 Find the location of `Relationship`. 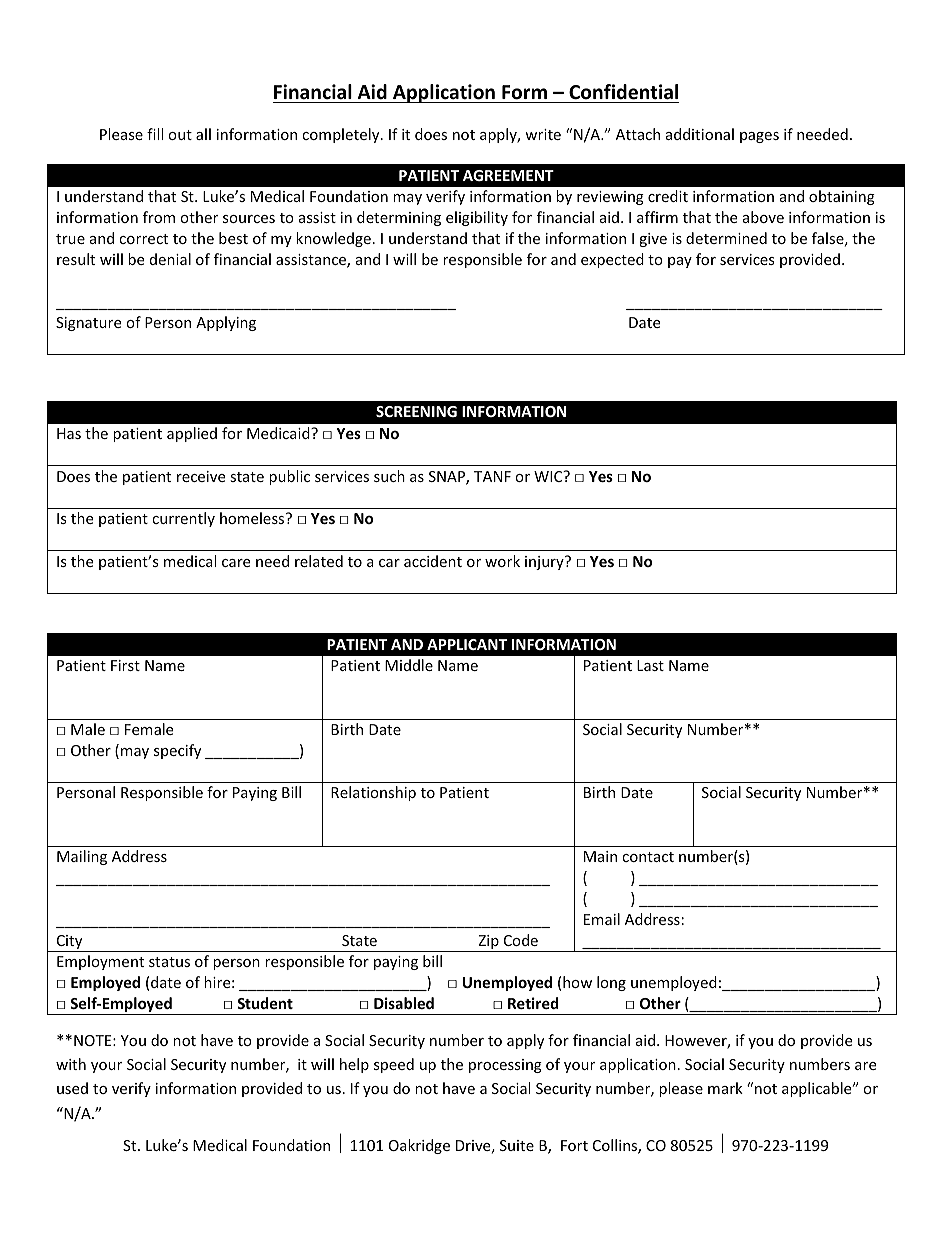

Relationship is located at coordinates (373, 793).
